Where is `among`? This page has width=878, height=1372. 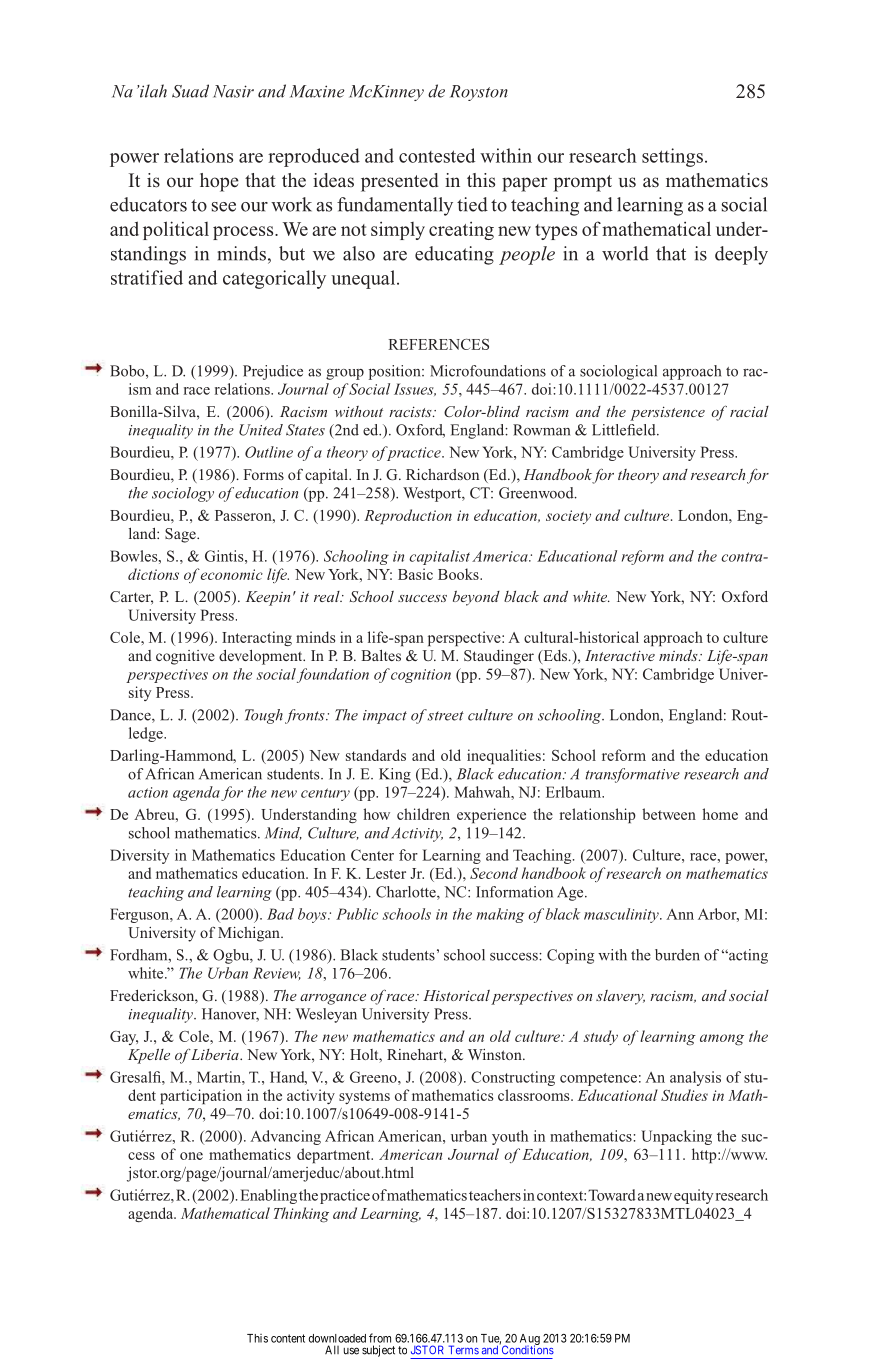
among is located at coordinates (722, 1040).
